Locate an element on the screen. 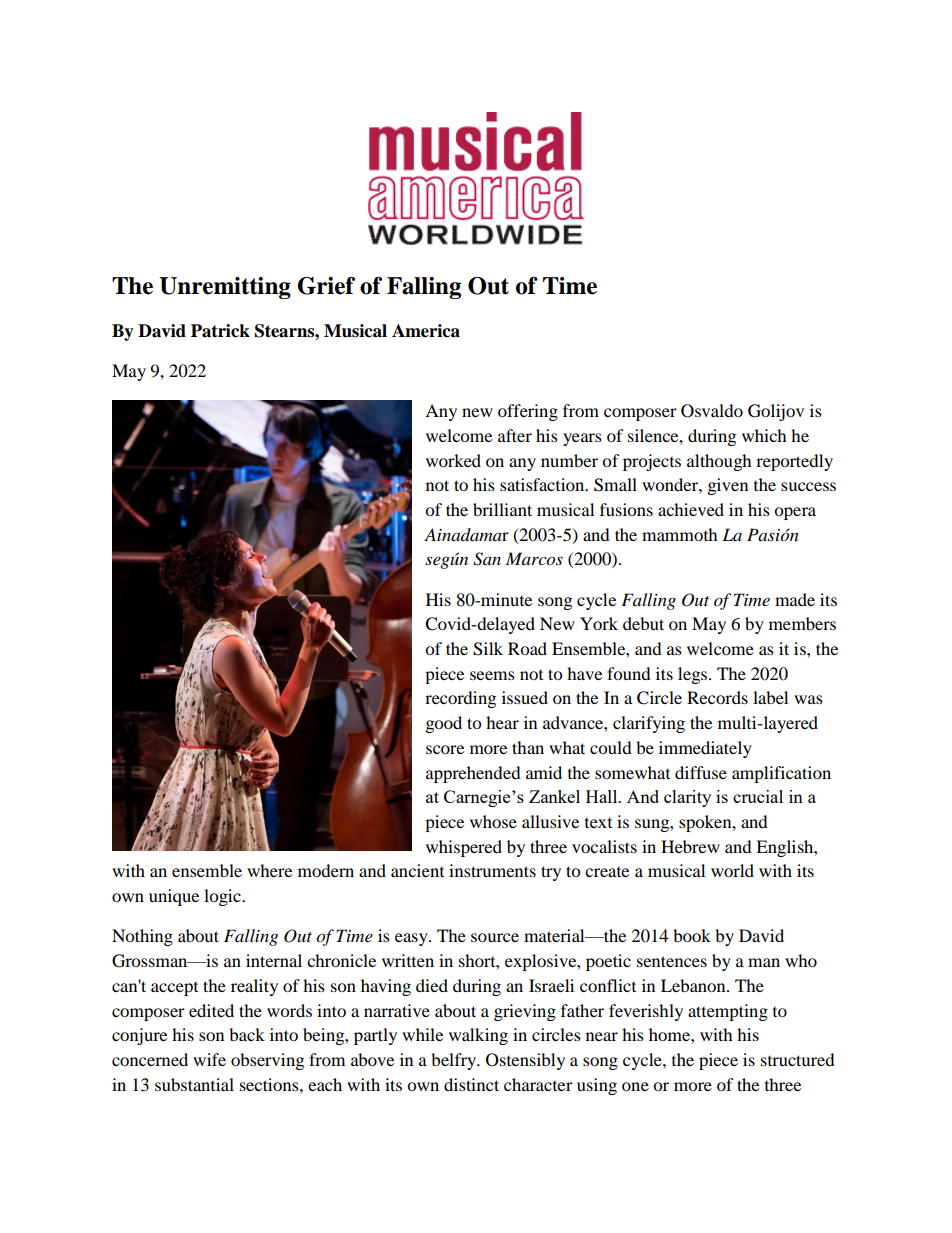 The height and width of the screenshot is (1233, 952). which is located at coordinates (764, 435).
